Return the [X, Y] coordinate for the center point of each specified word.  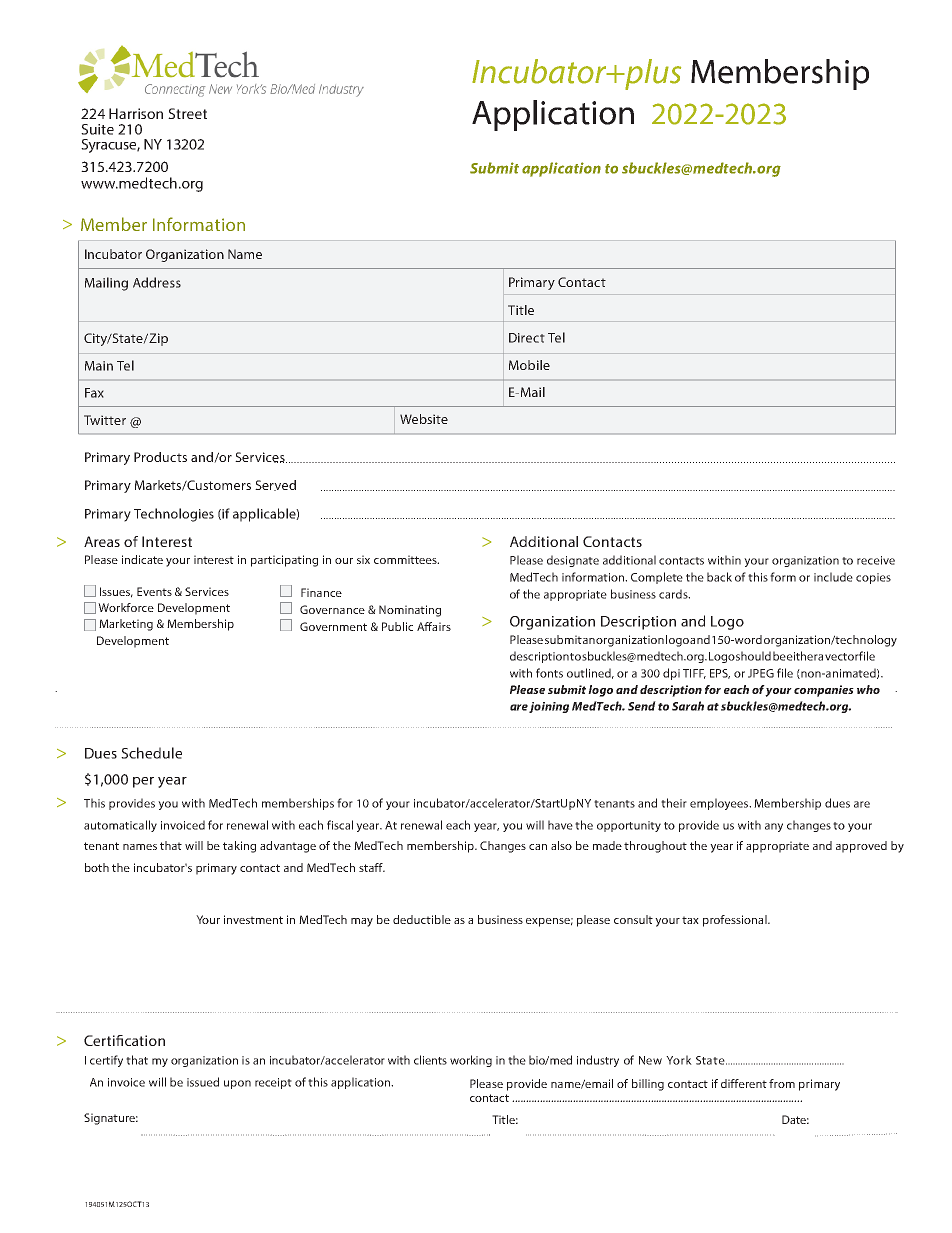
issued [203, 1082]
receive [876, 560]
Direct [527, 338]
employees [720, 804]
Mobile [529, 365]
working [471, 1061]
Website [424, 419]
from [782, 1083]
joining [549, 707]
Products [160, 457]
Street [187, 113]
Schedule [151, 753]
